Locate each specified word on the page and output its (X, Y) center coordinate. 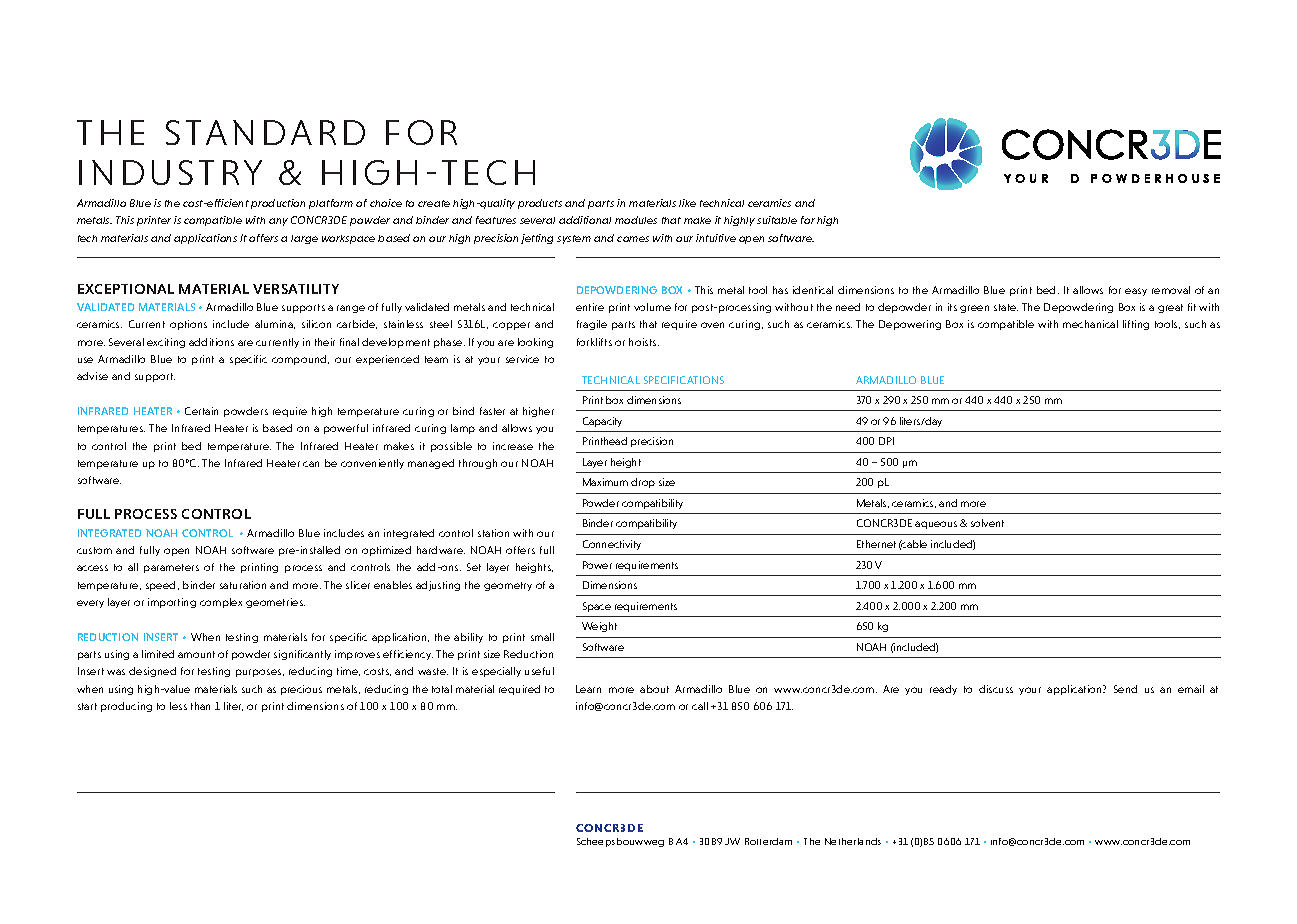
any (278, 222)
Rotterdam (768, 841)
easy (1136, 292)
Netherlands (853, 841)
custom (94, 550)
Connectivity (612, 545)
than (200, 706)
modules (636, 220)
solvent (987, 523)
